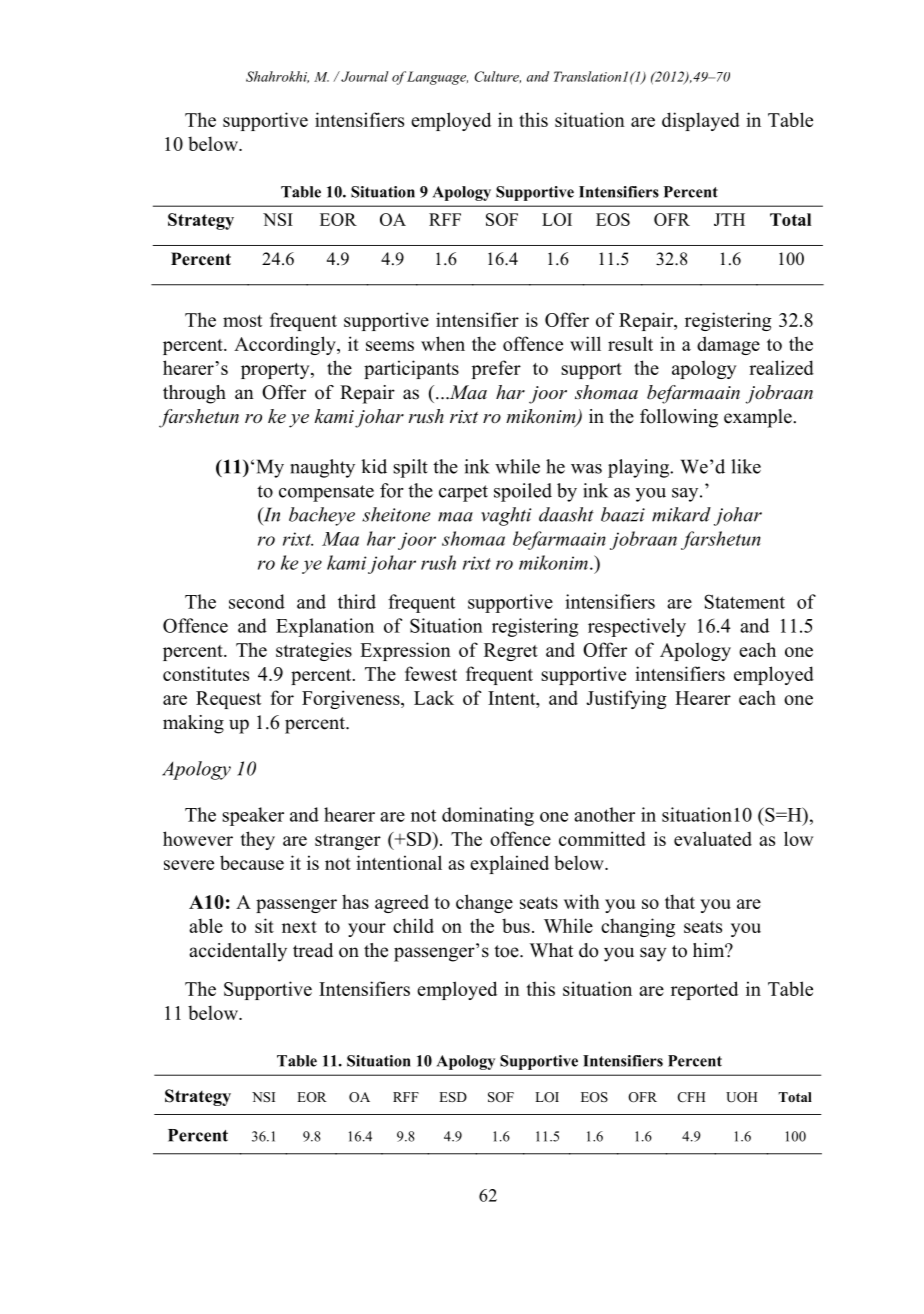 This document has height=1314, width=924. I want to click on Journal, so click(364, 76).
